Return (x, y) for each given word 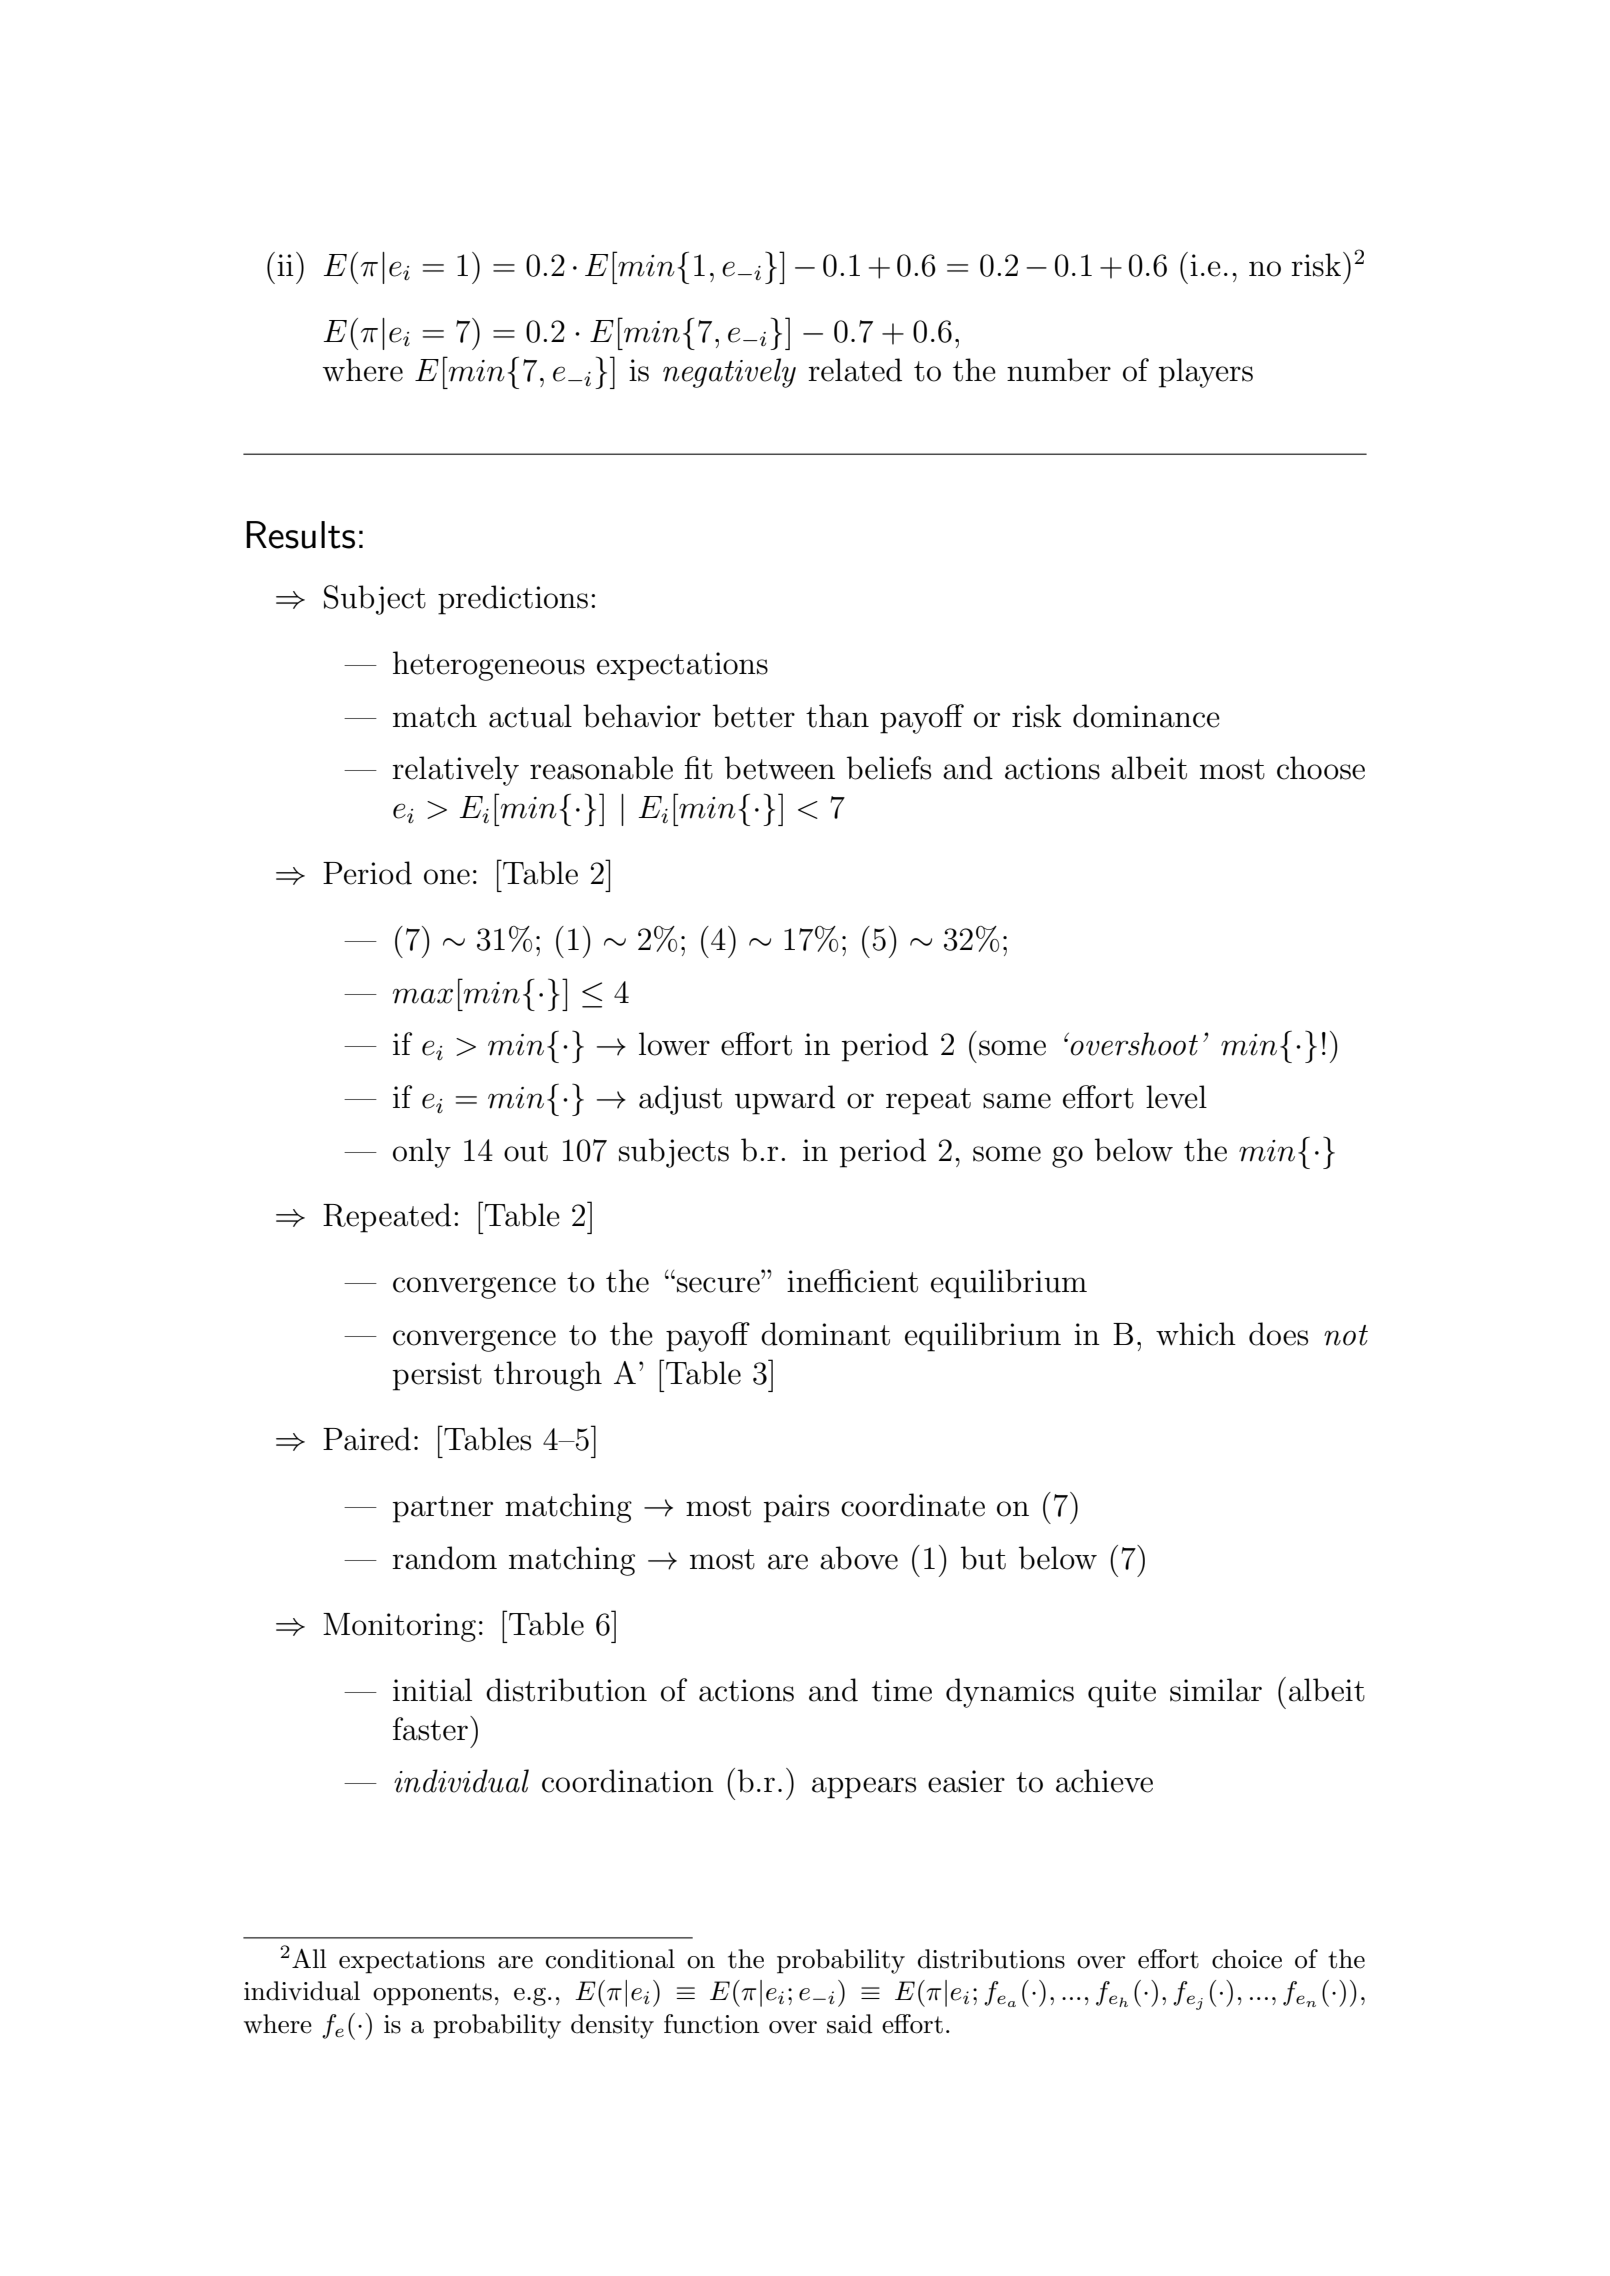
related (855, 370)
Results (300, 535)
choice (1247, 1959)
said (850, 2024)
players (1205, 373)
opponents (432, 1994)
